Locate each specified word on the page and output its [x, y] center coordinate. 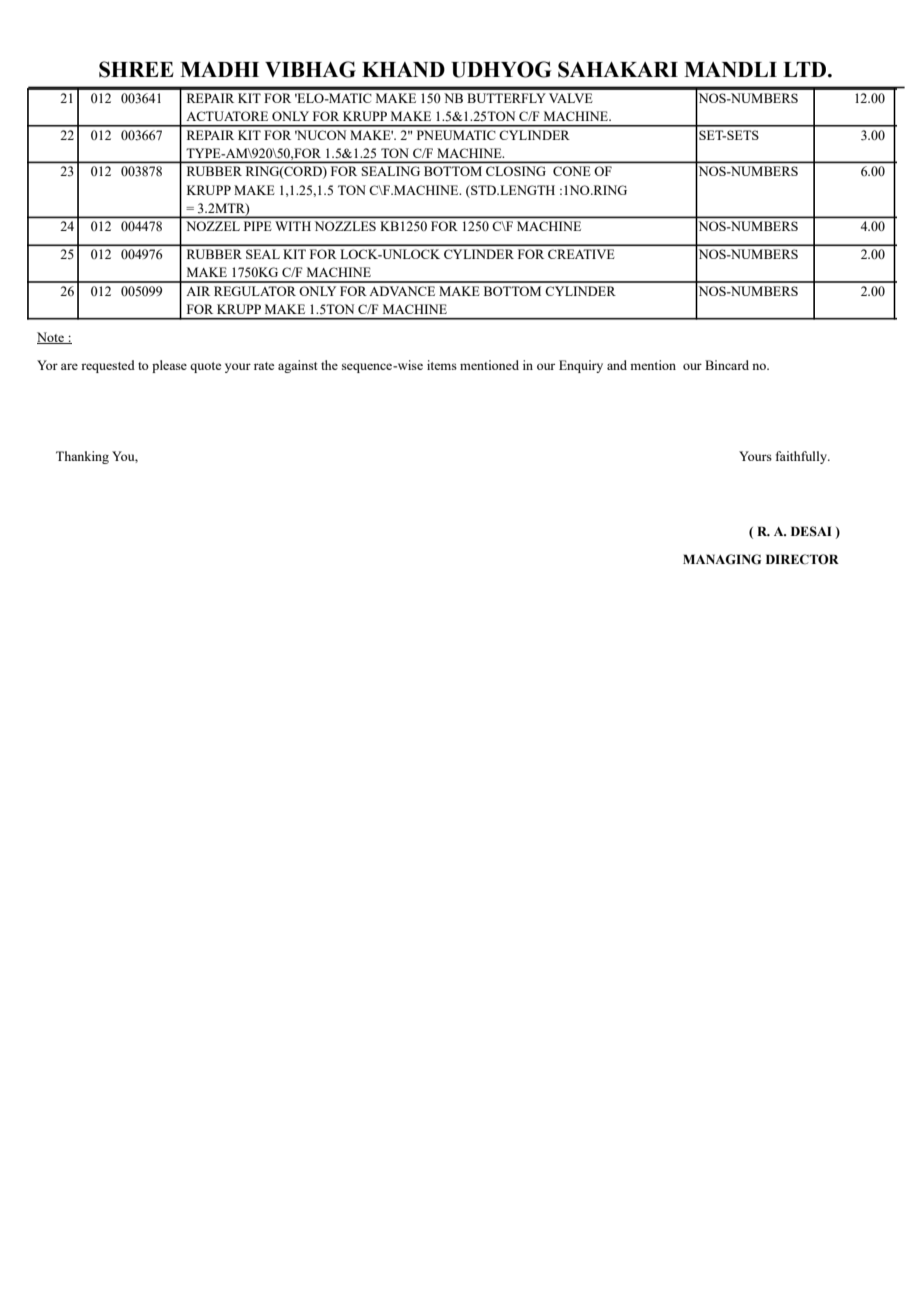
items [442, 365]
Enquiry [581, 366]
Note [51, 338]
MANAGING [722, 559]
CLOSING [516, 171]
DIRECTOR [802, 559]
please [169, 366]
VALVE [571, 98]
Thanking [82, 457]
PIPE [258, 226]
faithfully [802, 457]
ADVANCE [402, 291]
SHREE [136, 69]
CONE [571, 171]
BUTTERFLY [506, 98]
